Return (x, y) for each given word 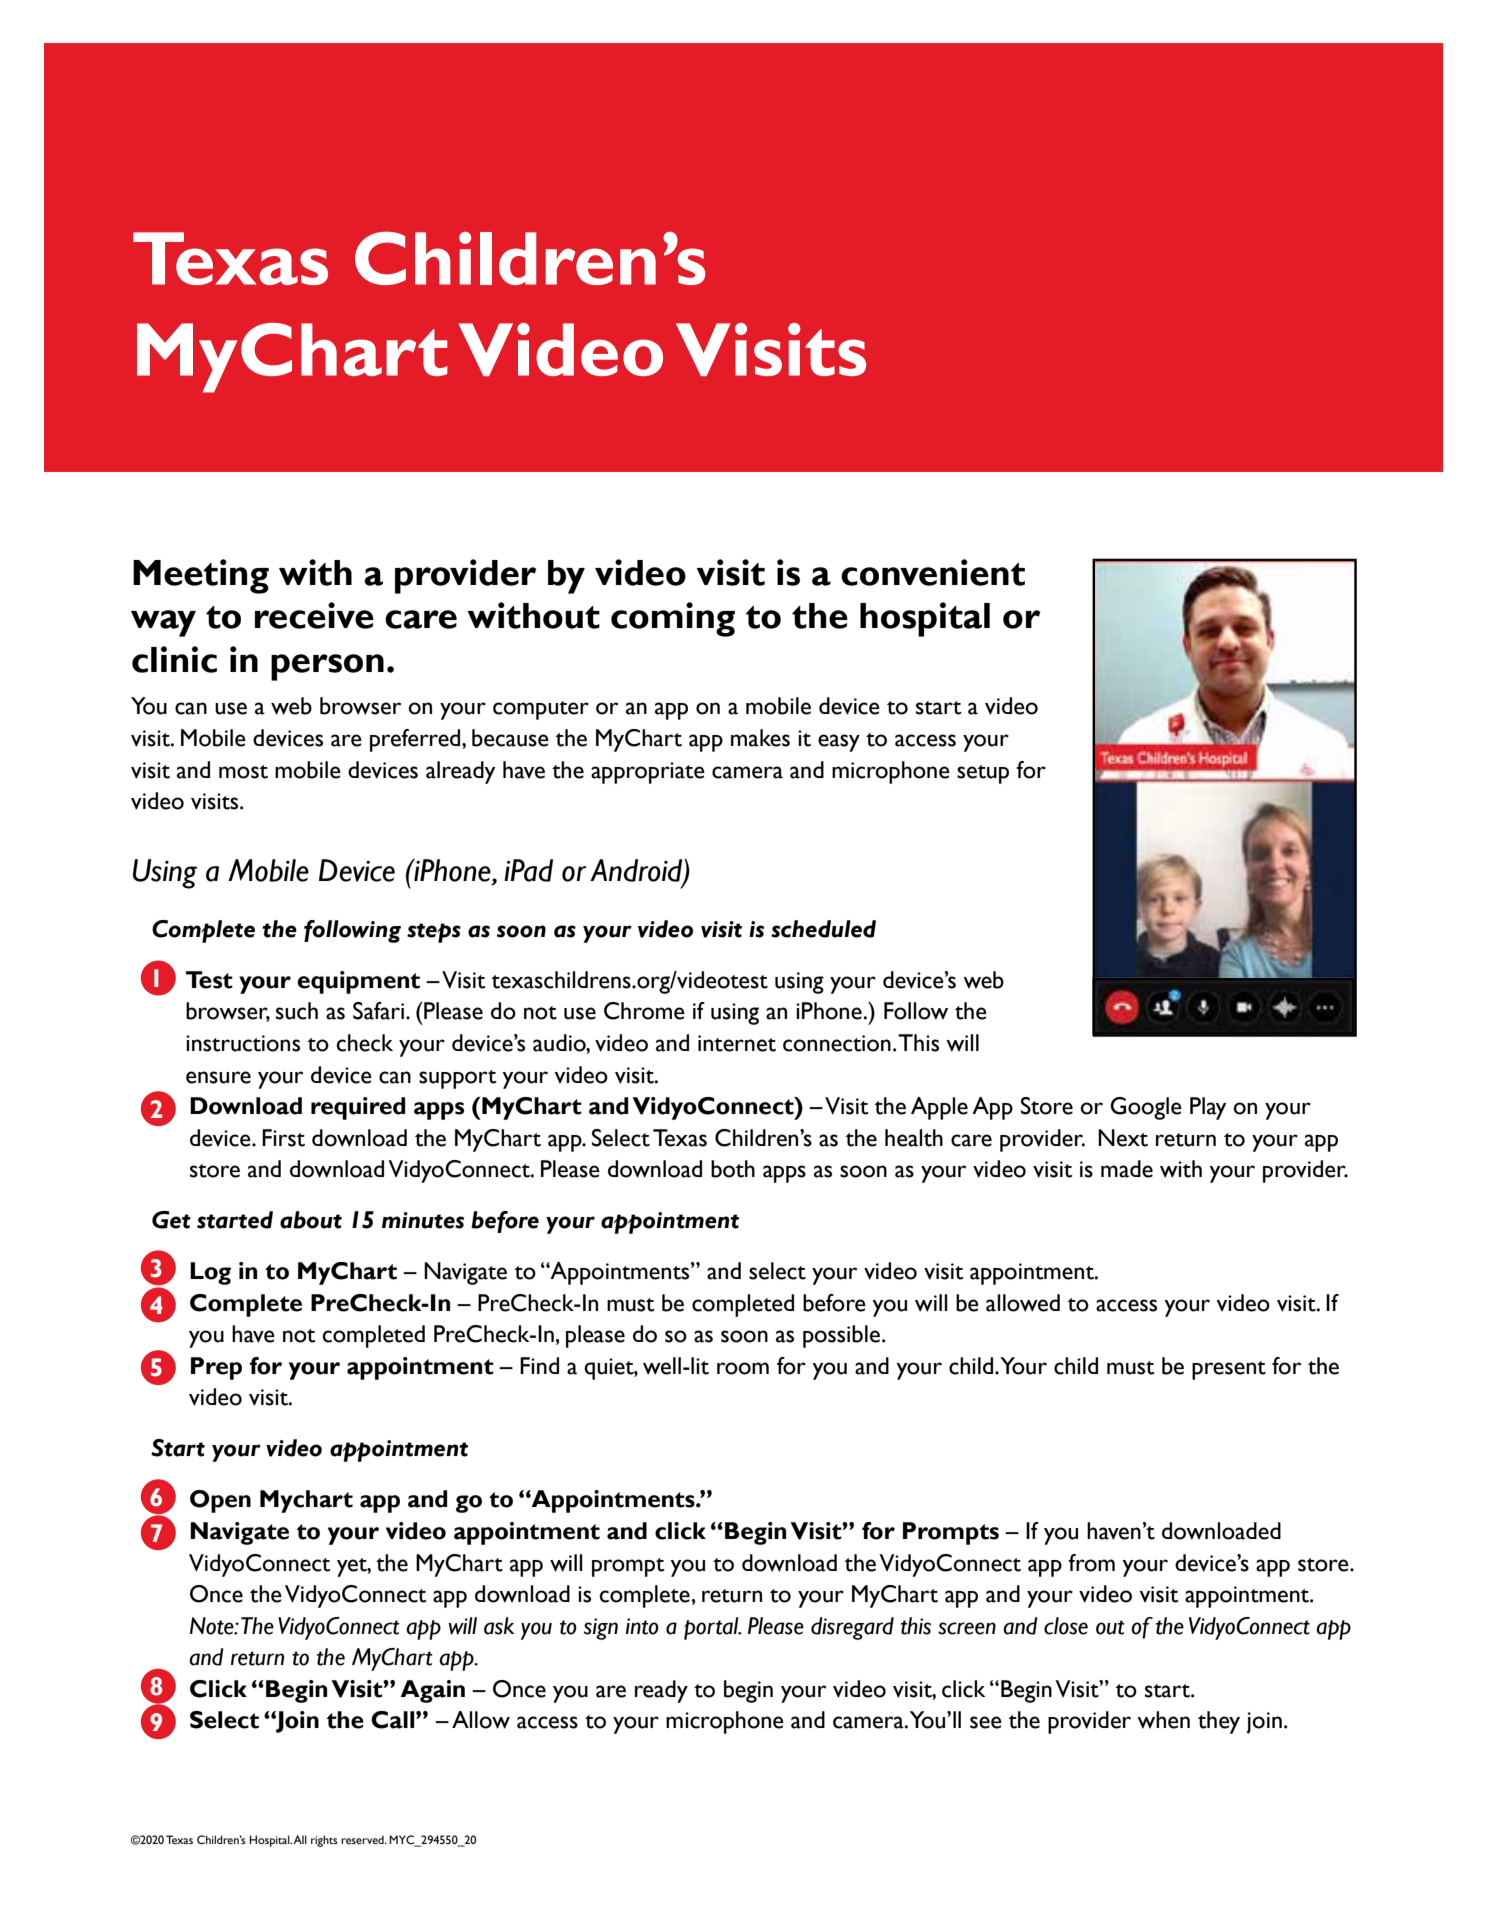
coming (673, 619)
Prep (216, 1368)
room (743, 1368)
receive (314, 615)
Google (1146, 1108)
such (297, 1011)
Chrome (644, 1011)
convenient (933, 572)
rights (324, 1841)
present (1229, 1370)
